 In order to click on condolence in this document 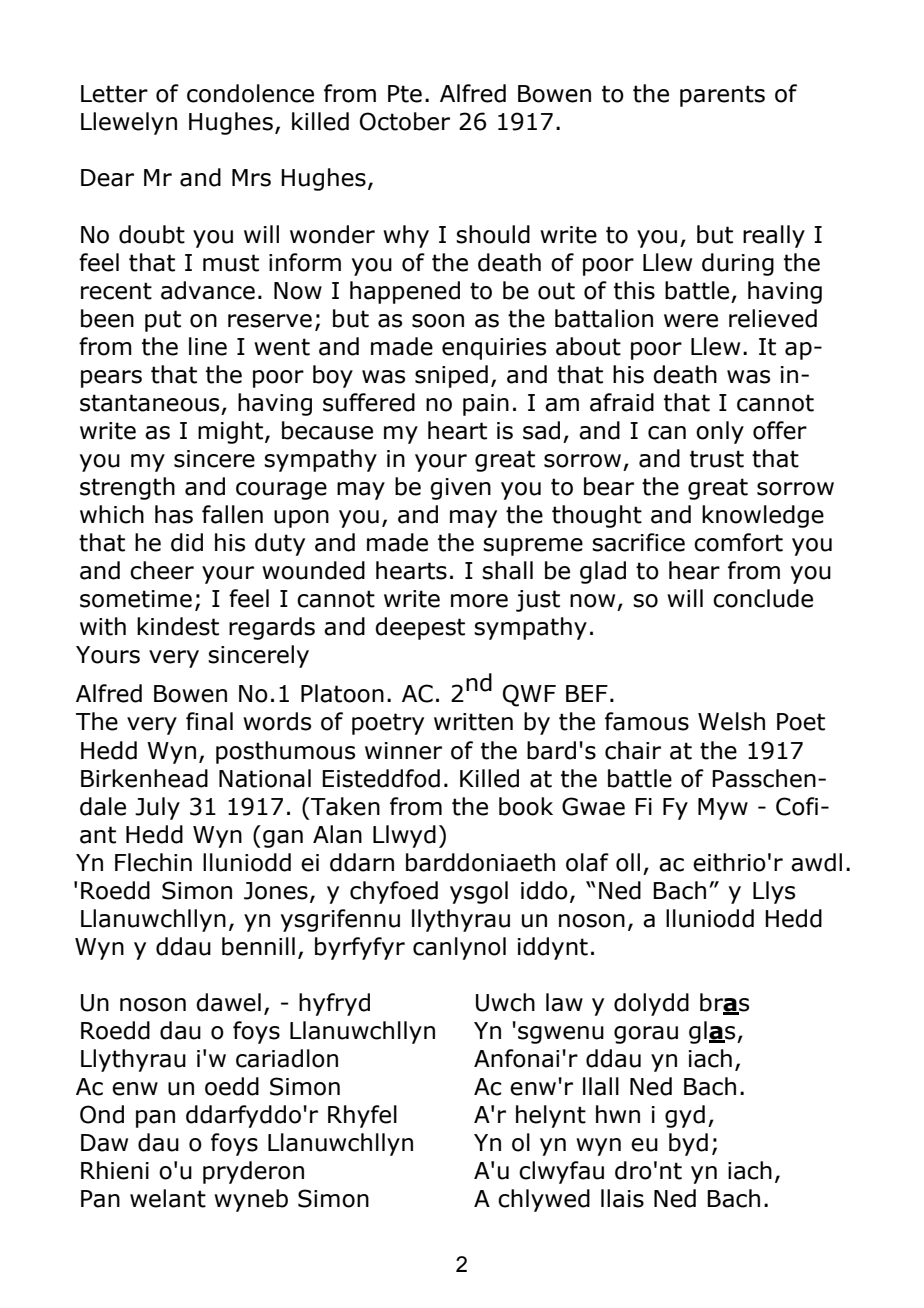, I will do `click(250, 93)`.
